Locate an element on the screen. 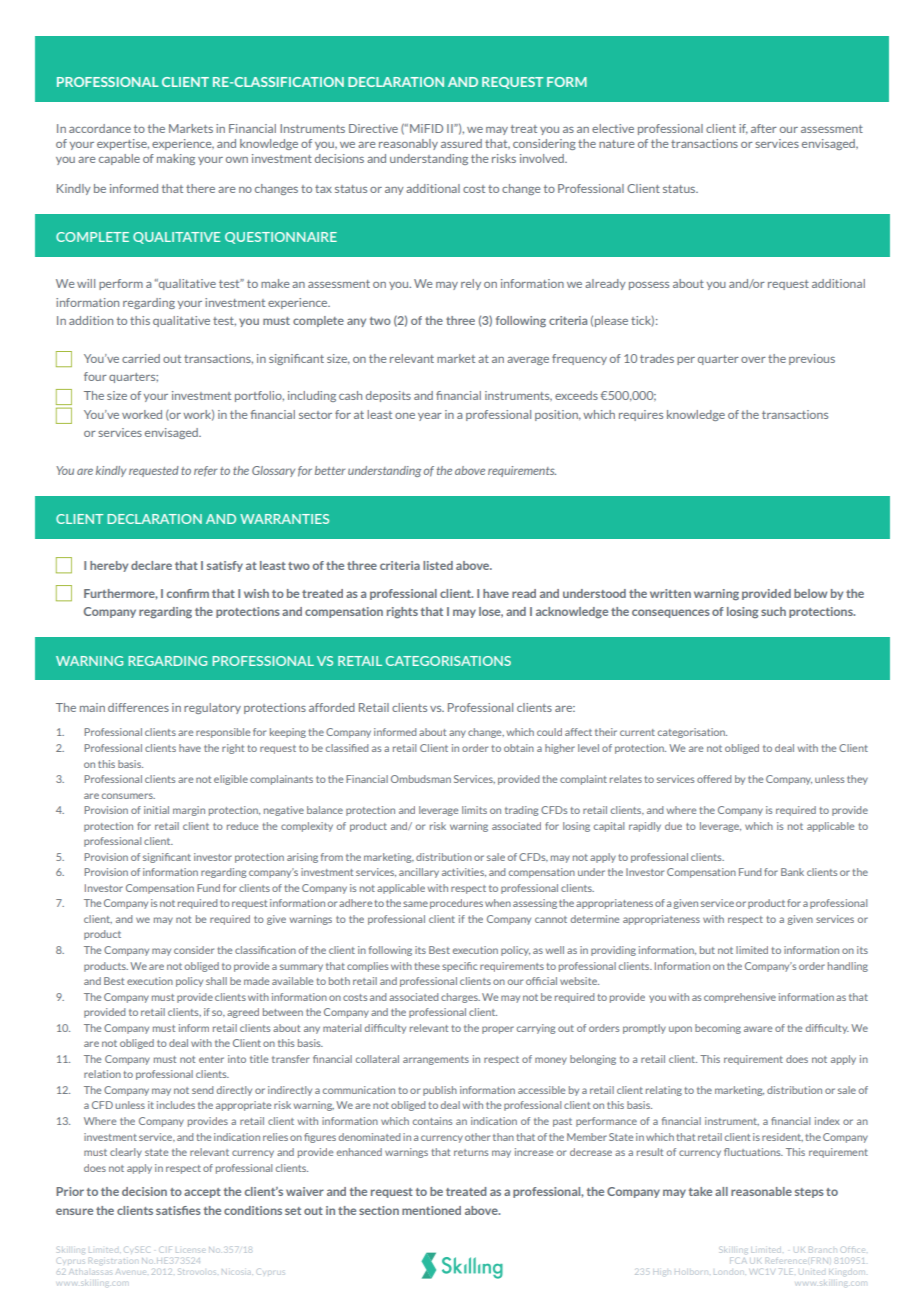  after is located at coordinates (764, 128).
